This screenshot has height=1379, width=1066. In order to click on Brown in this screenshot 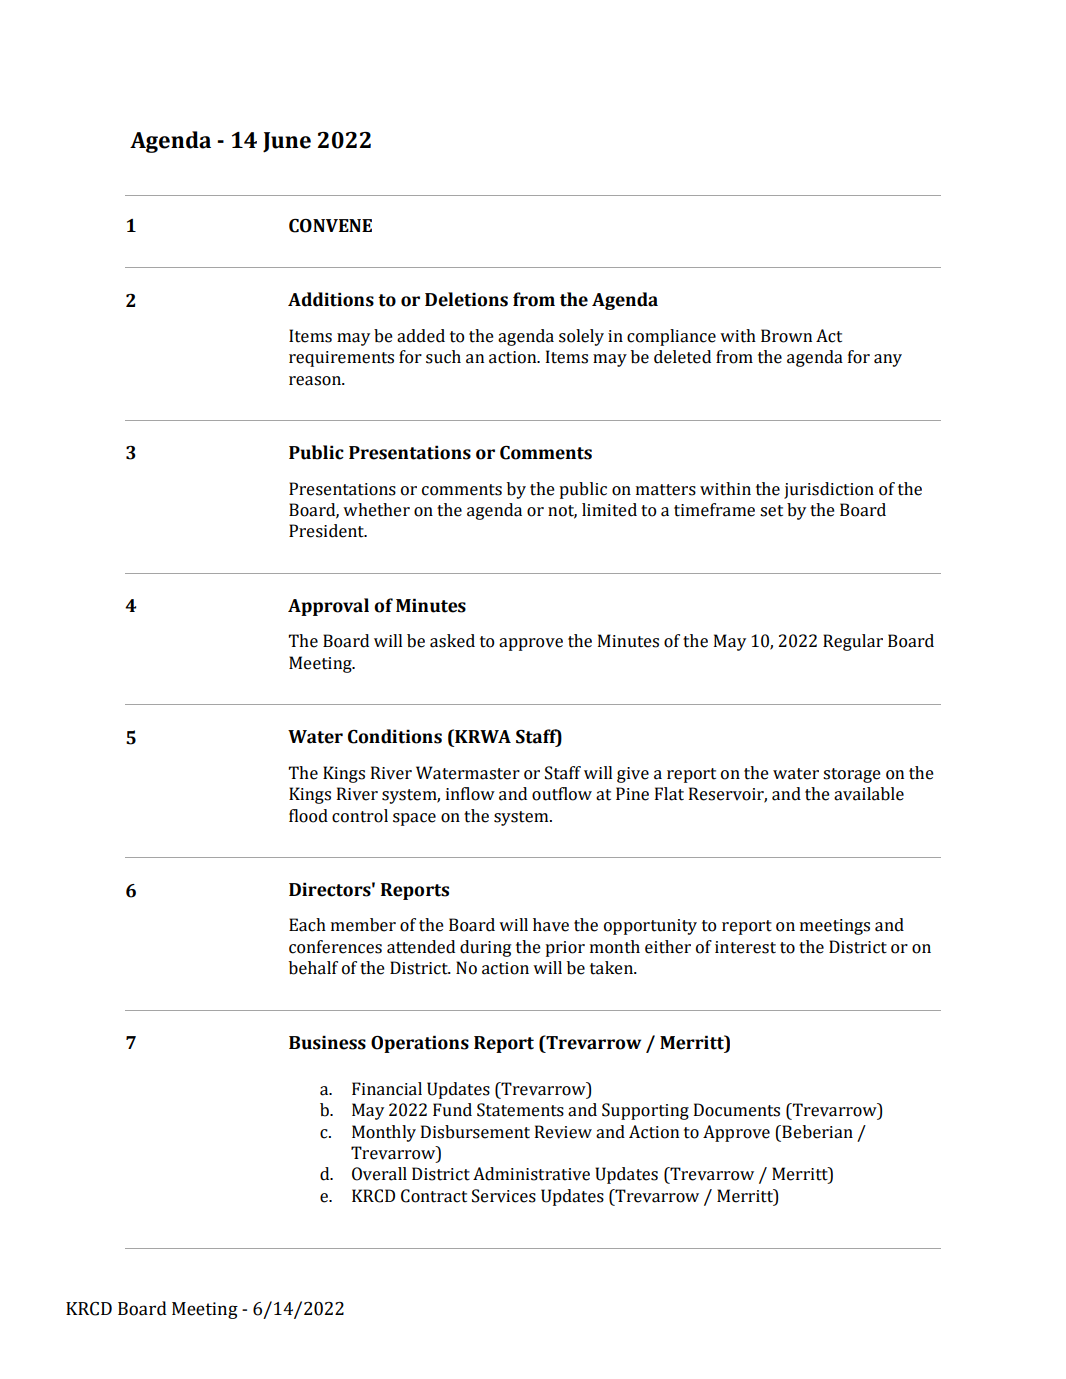, I will do `click(786, 336)`.
